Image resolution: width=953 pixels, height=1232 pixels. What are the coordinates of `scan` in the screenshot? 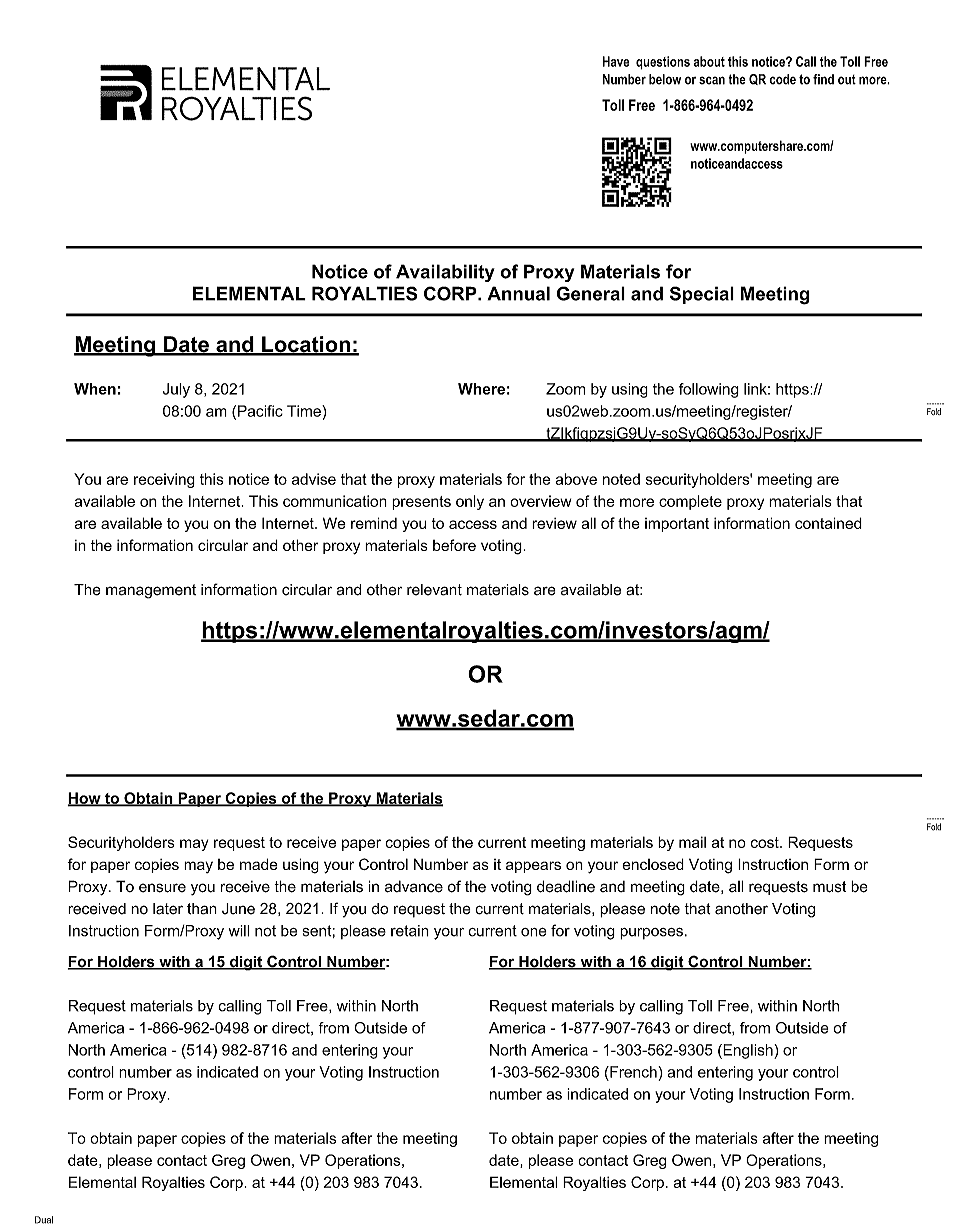 It's located at (712, 80).
